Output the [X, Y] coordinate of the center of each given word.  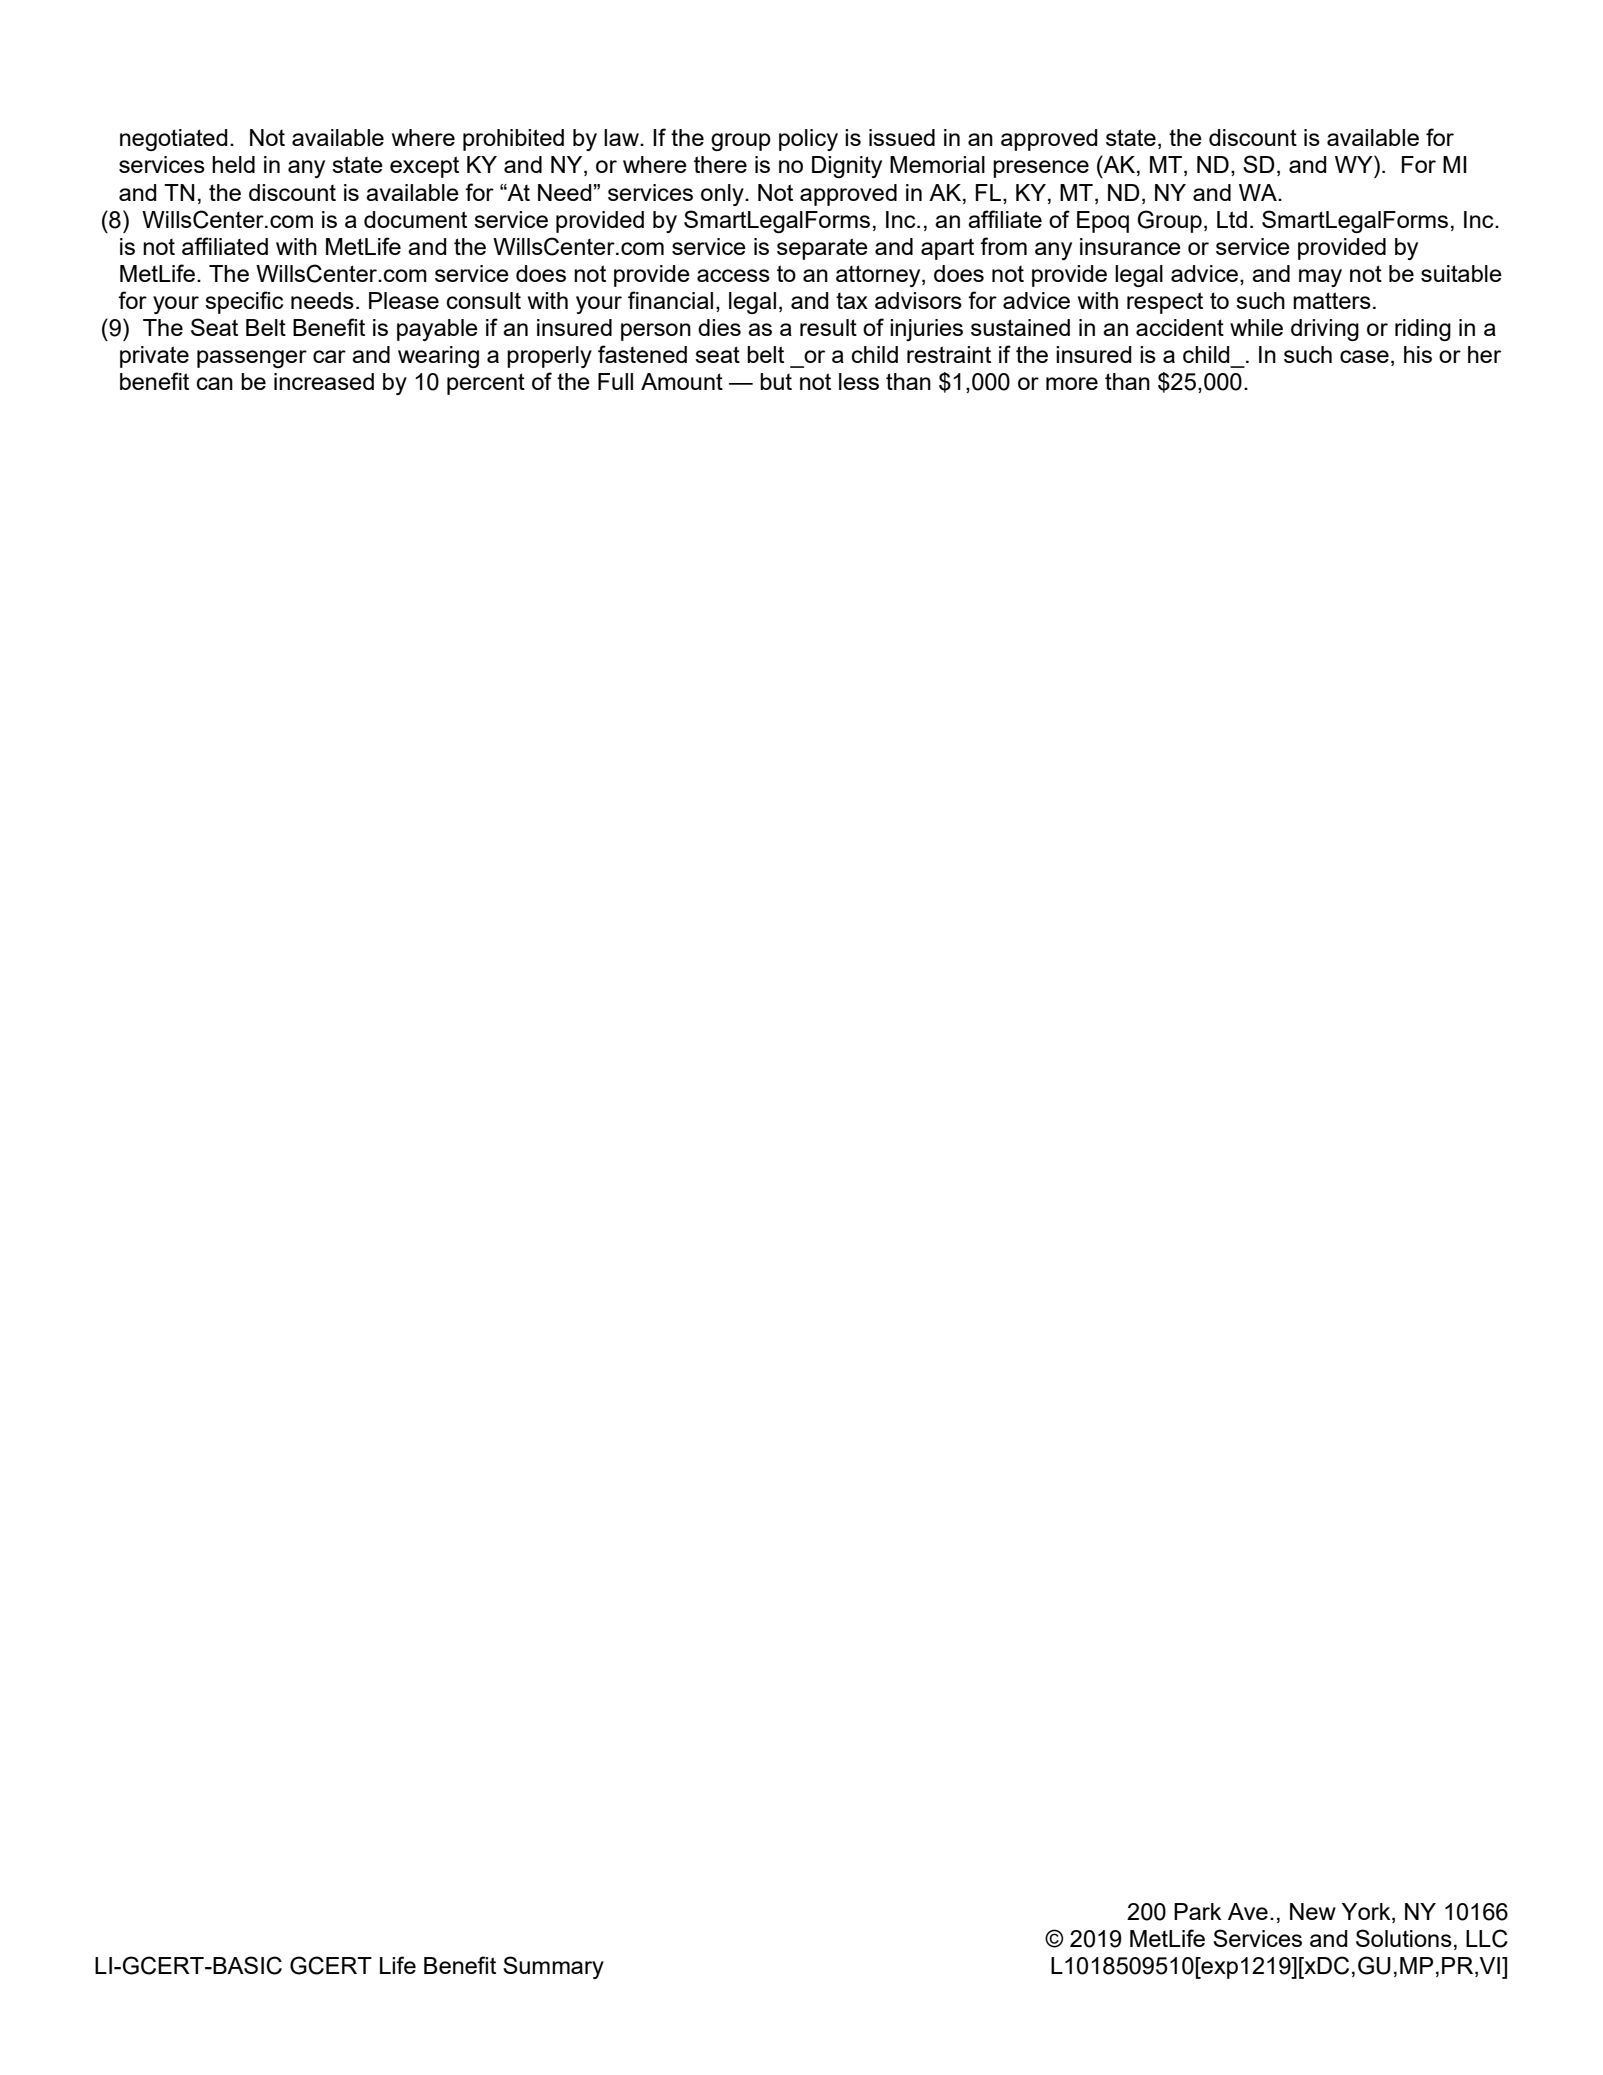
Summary [553, 1967]
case [1364, 356]
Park [1197, 1911]
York [1367, 1911]
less [859, 381]
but [776, 381]
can [215, 383]
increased [324, 381]
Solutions [1404, 1938]
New [1313, 1911]
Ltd [1232, 219]
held [233, 164]
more [1072, 383]
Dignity [847, 167]
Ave [1248, 1911]
